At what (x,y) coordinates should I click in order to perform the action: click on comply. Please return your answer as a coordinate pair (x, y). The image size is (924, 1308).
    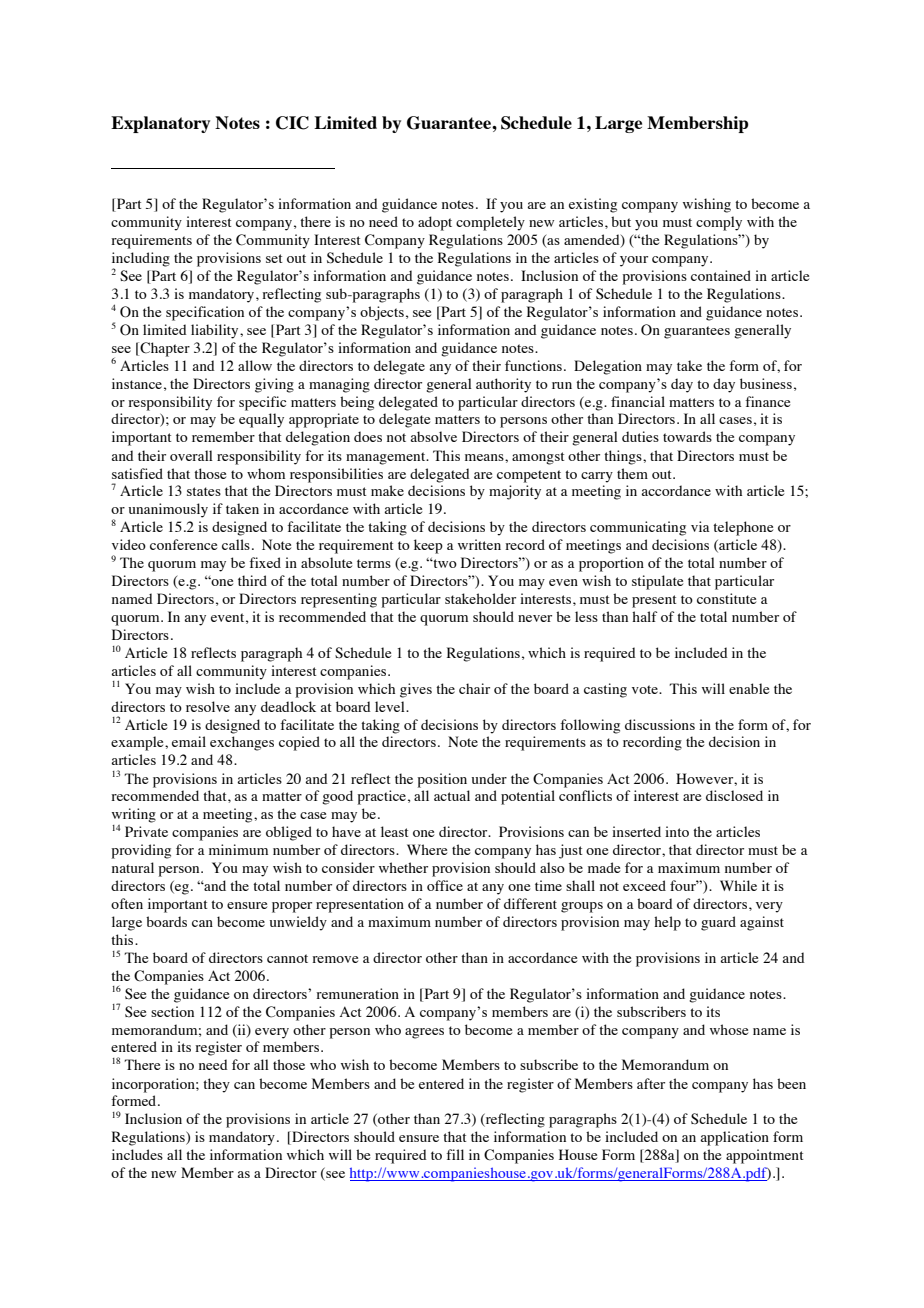
    Looking at the image, I should click on (719, 223).
